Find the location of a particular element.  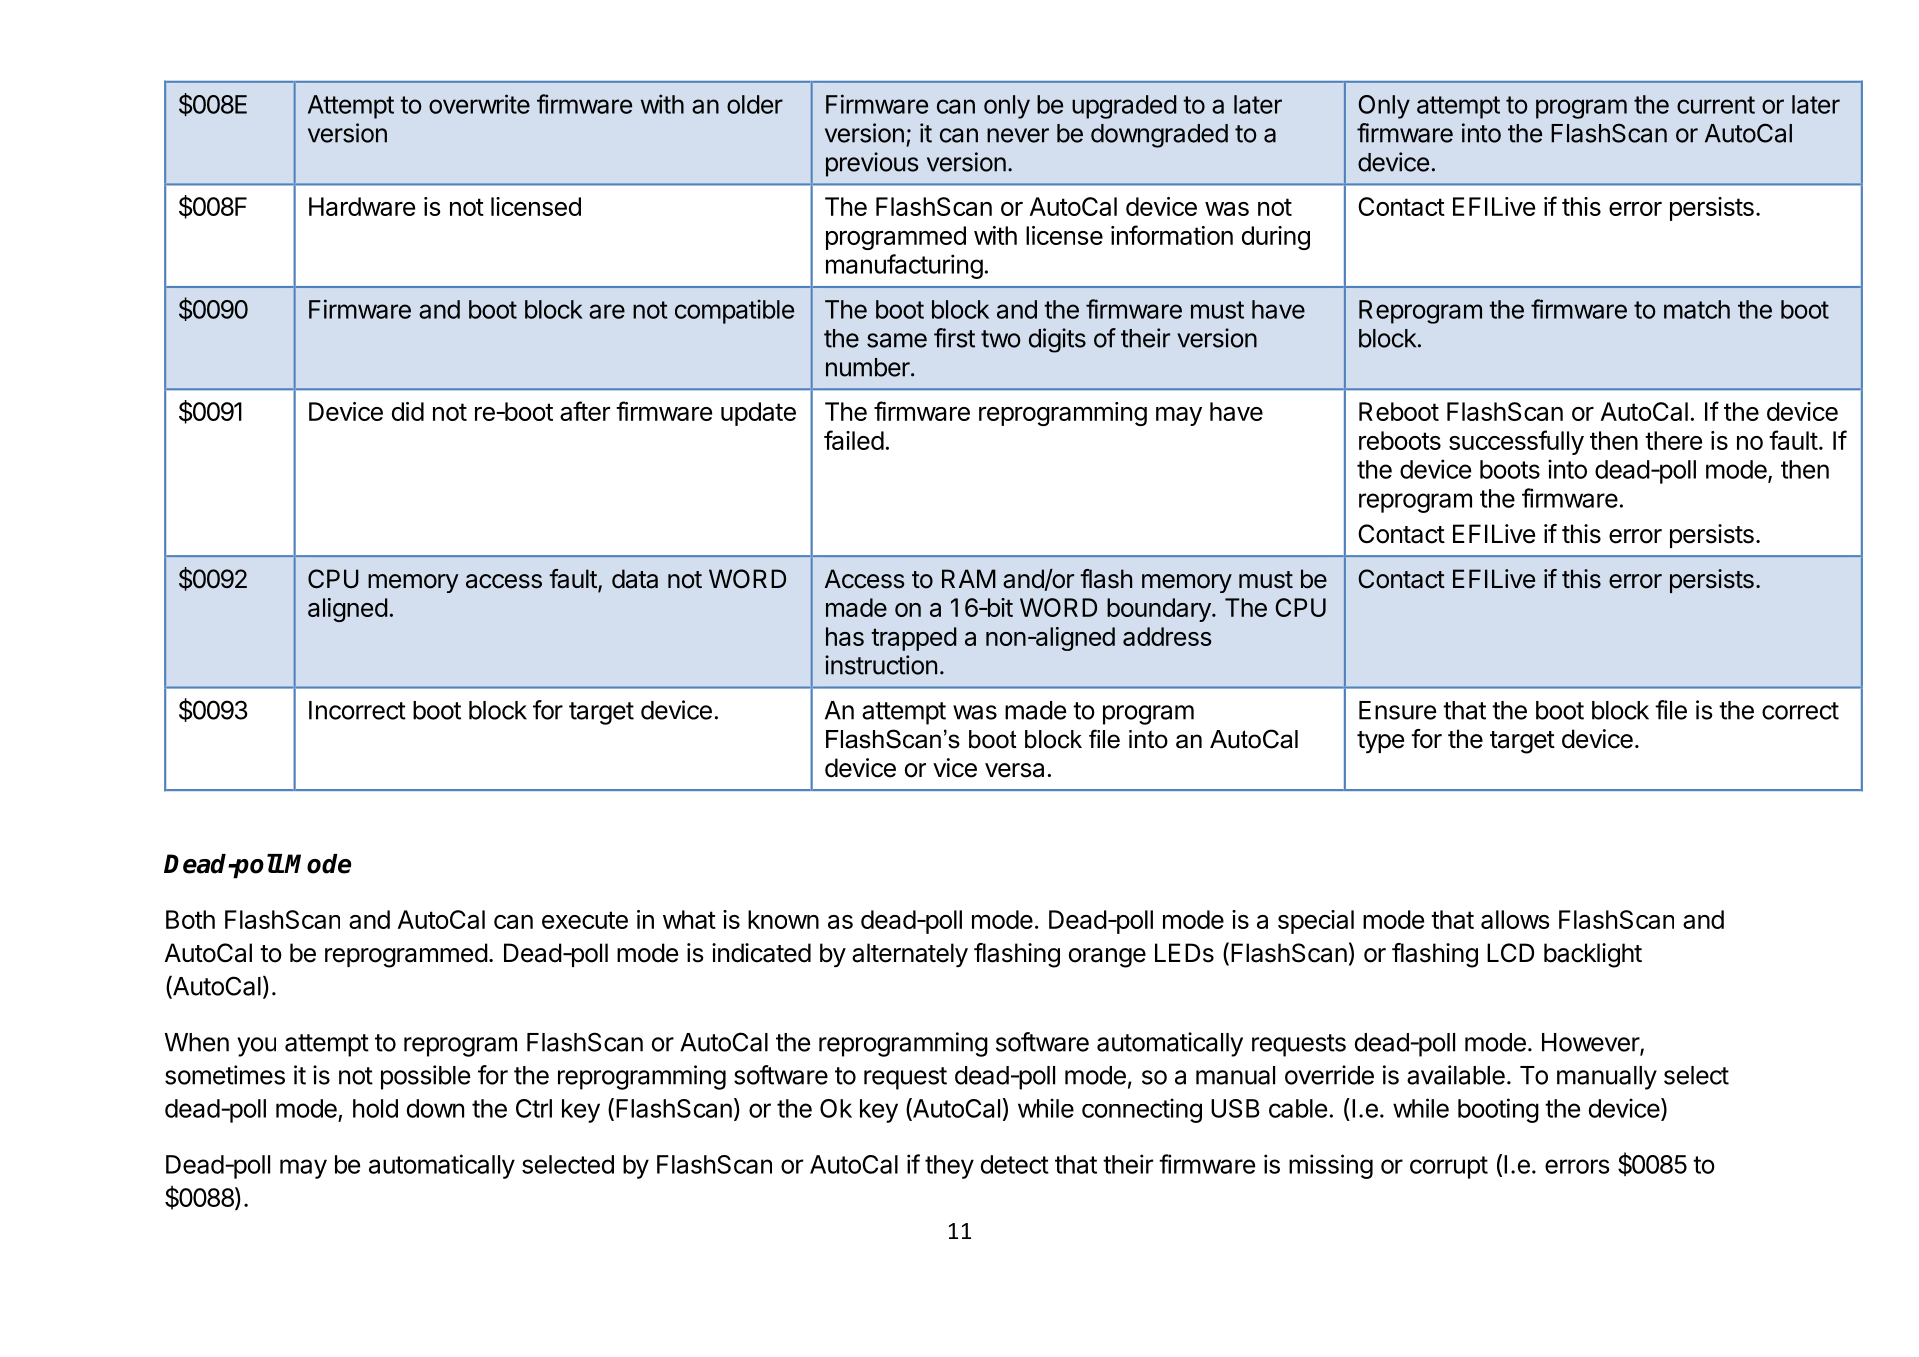

hold is located at coordinates (375, 1108).
